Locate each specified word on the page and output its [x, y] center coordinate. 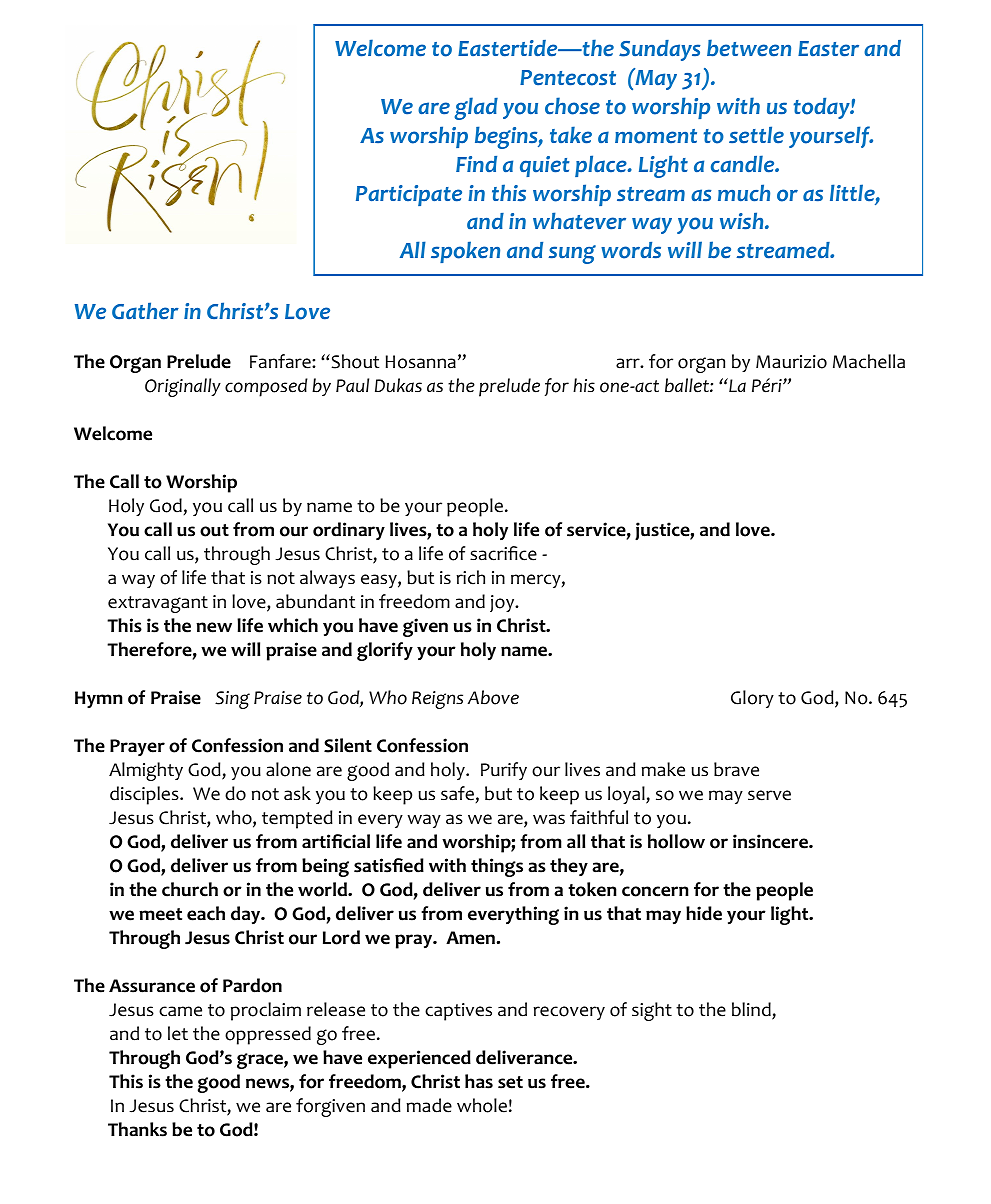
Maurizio [791, 362]
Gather [145, 311]
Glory [752, 699]
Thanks [137, 1129]
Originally [183, 387]
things [497, 867]
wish [743, 220]
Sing [232, 700]
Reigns [437, 700]
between [749, 48]
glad [476, 108]
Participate [409, 195]
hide [704, 913]
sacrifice [503, 553]
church [190, 889]
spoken [465, 252]
